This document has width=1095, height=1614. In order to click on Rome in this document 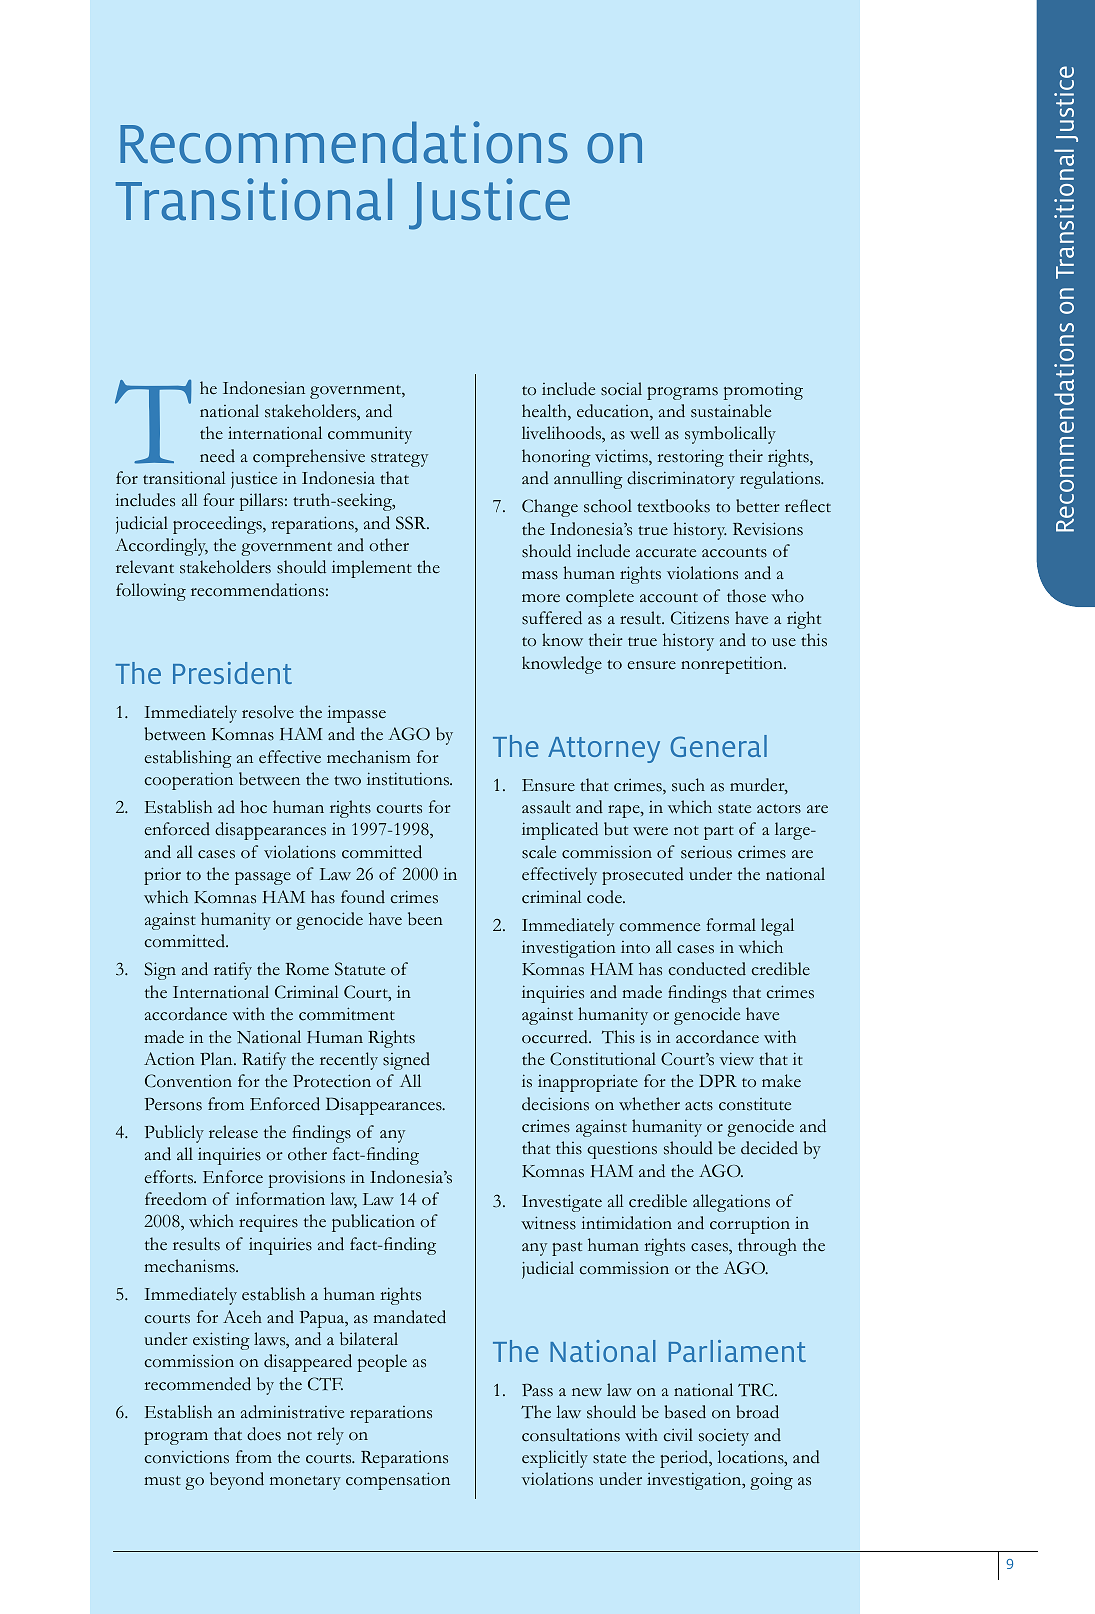, I will do `click(307, 969)`.
